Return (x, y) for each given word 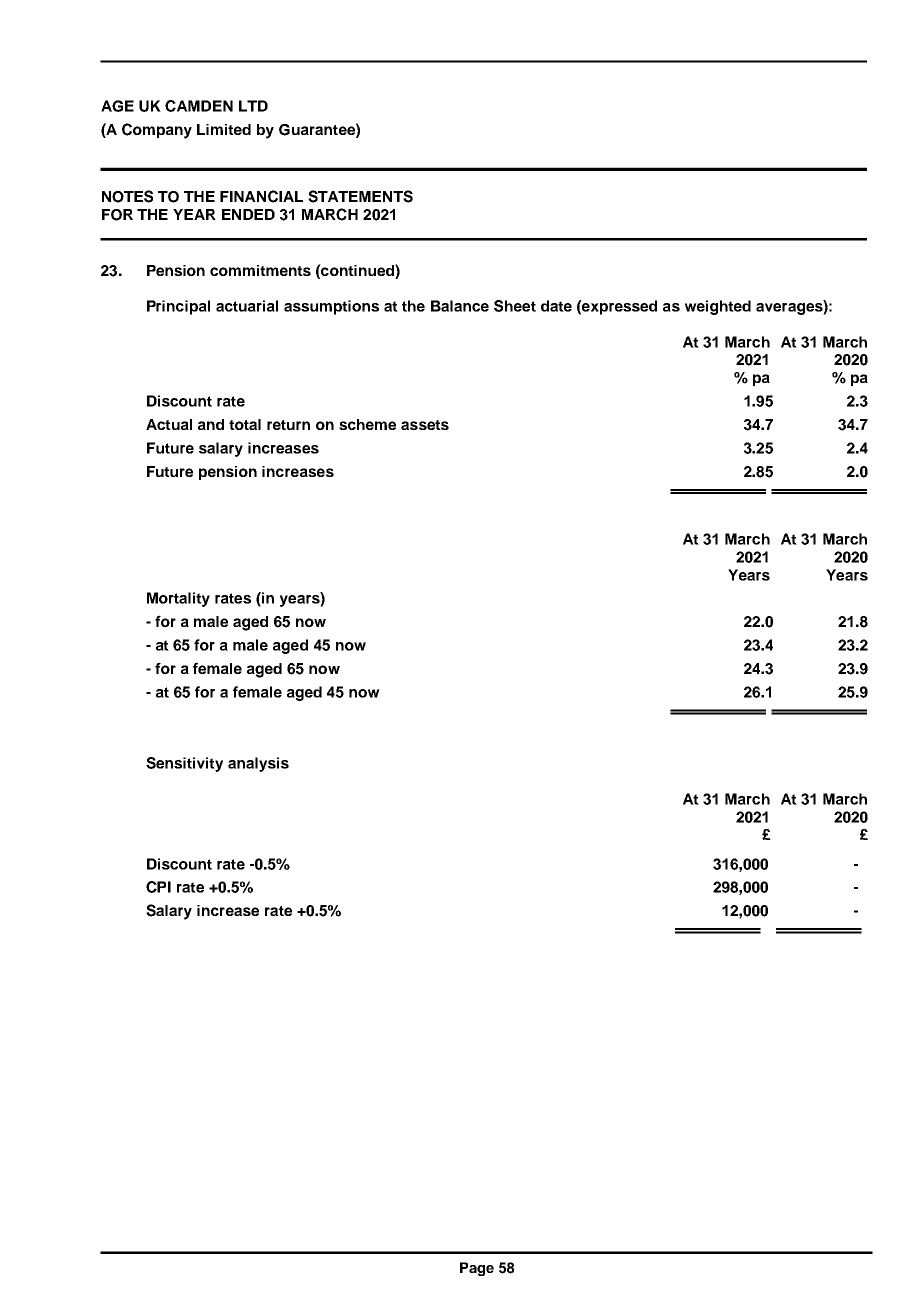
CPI (158, 887)
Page (477, 1269)
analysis (258, 764)
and (211, 424)
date (556, 306)
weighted (718, 307)
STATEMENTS (360, 196)
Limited (224, 129)
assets (425, 425)
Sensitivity (184, 764)
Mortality (178, 599)
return (288, 425)
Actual (169, 424)
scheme (367, 424)
